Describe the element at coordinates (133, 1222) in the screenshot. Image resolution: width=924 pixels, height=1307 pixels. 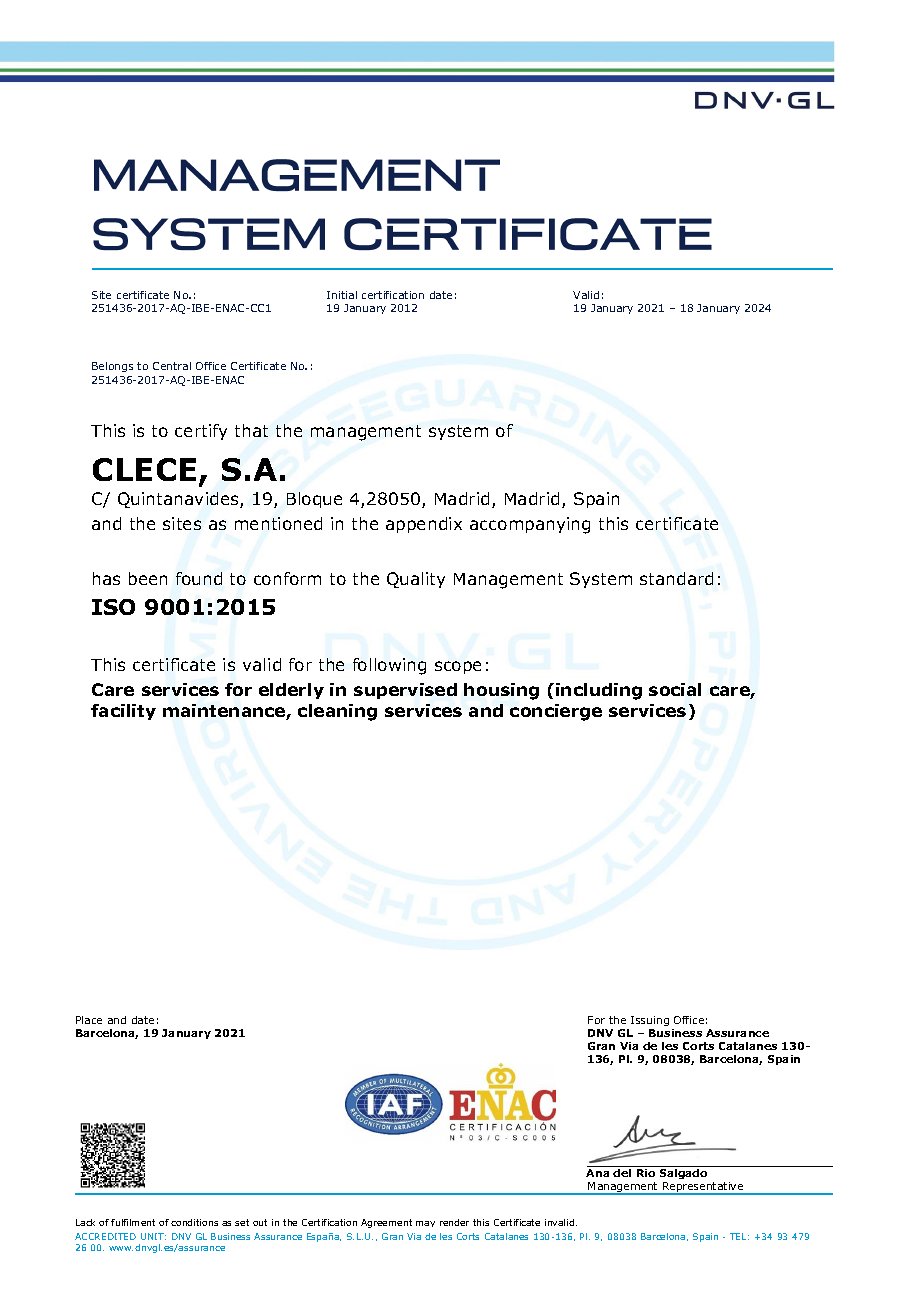
I see `fulfilment` at that location.
